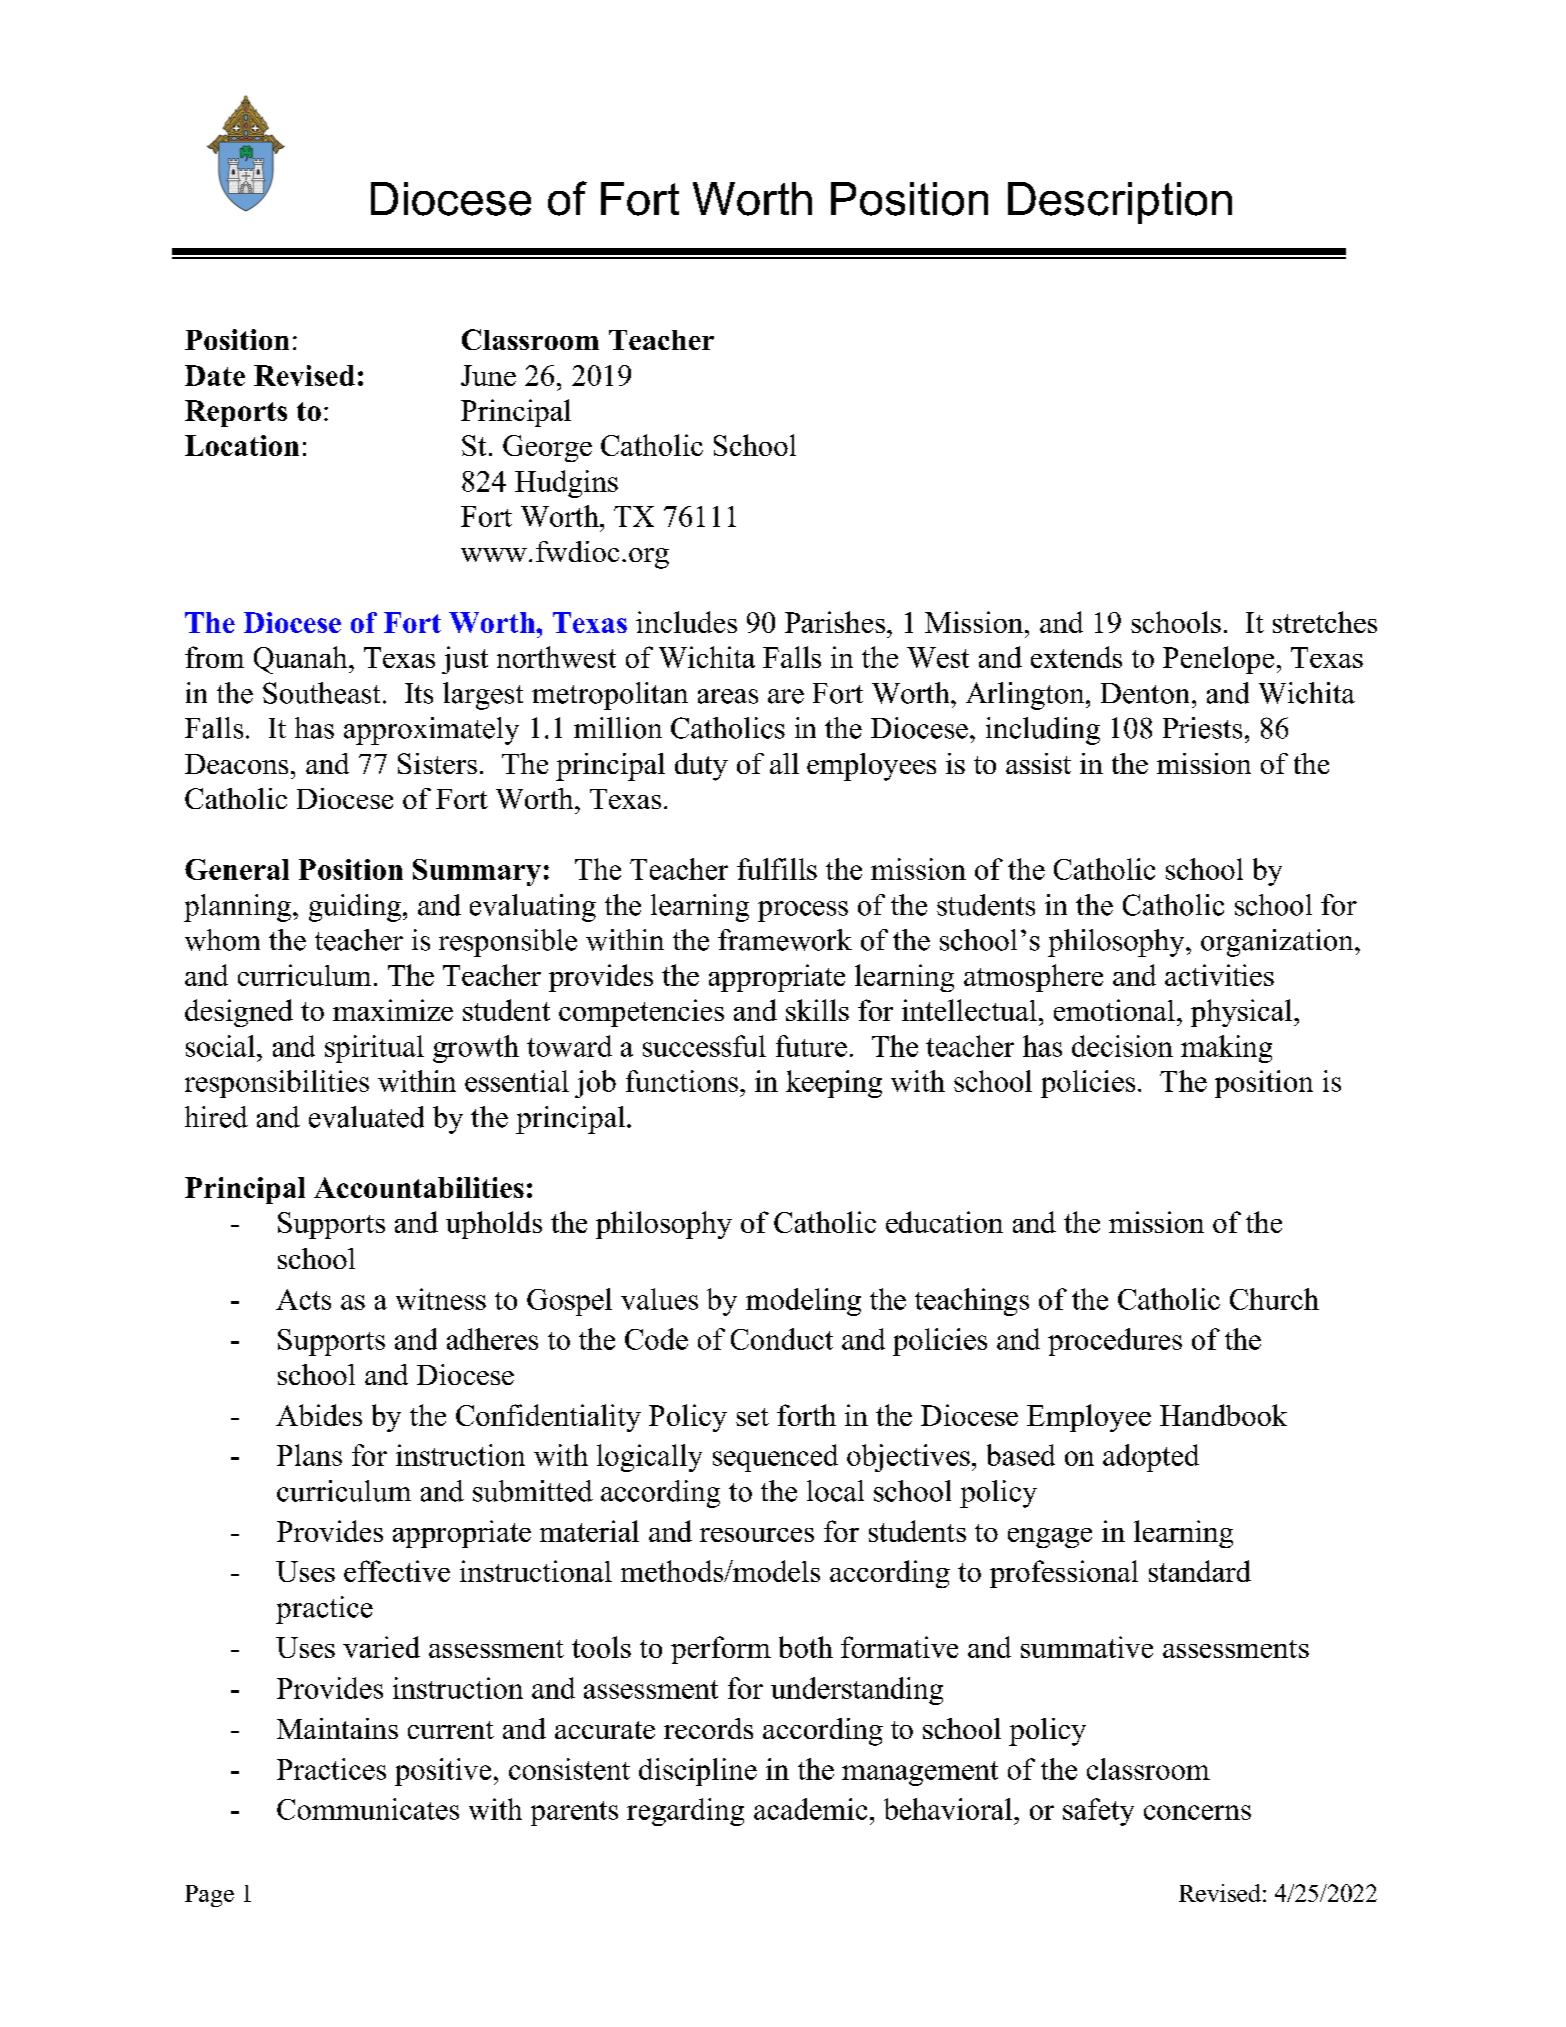 This document has width=1566, height=2027. Describe the element at coordinates (303, 1299) in the document. I see `Acts` at that location.
